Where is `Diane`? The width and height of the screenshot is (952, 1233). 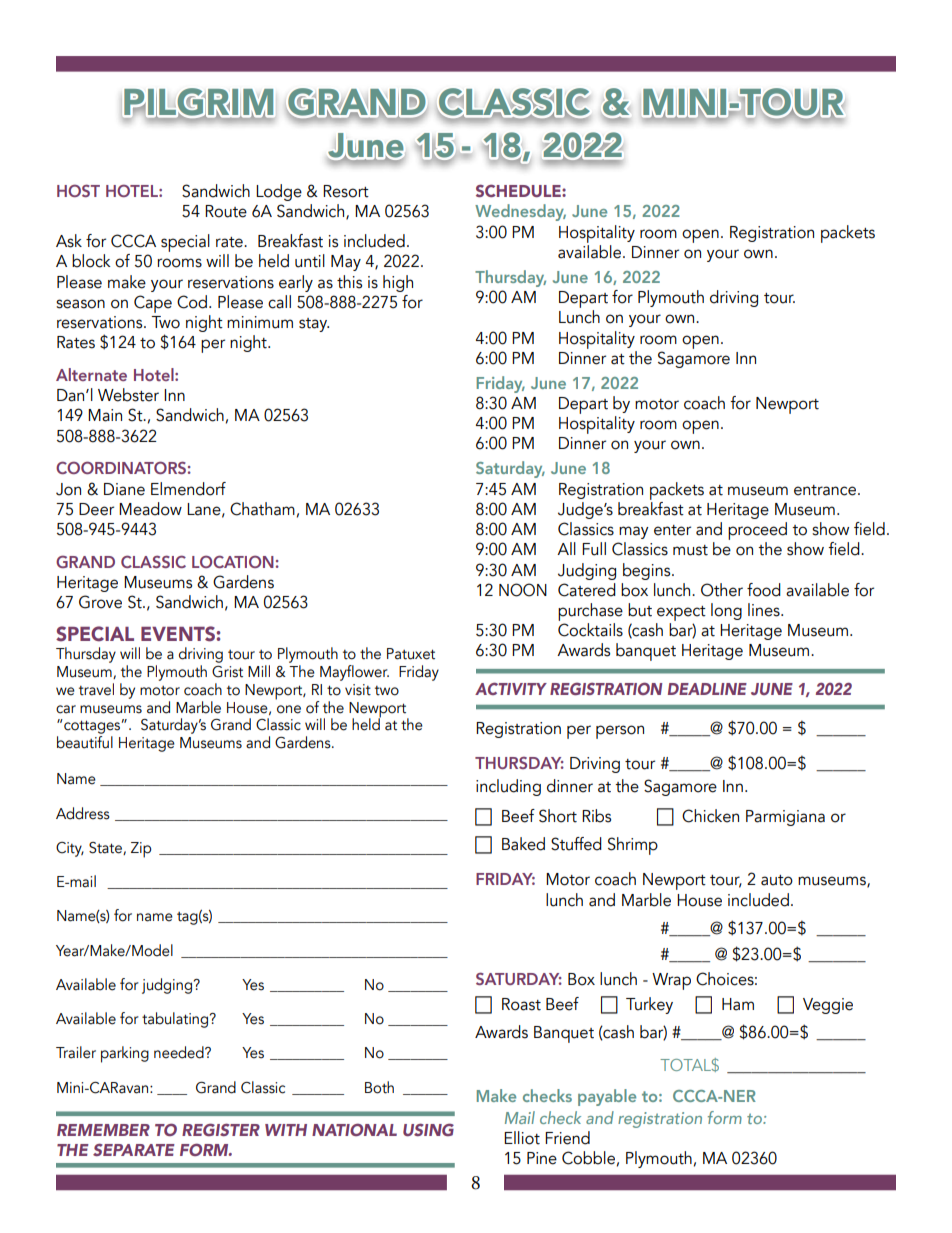 Diane is located at coordinates (124, 489).
